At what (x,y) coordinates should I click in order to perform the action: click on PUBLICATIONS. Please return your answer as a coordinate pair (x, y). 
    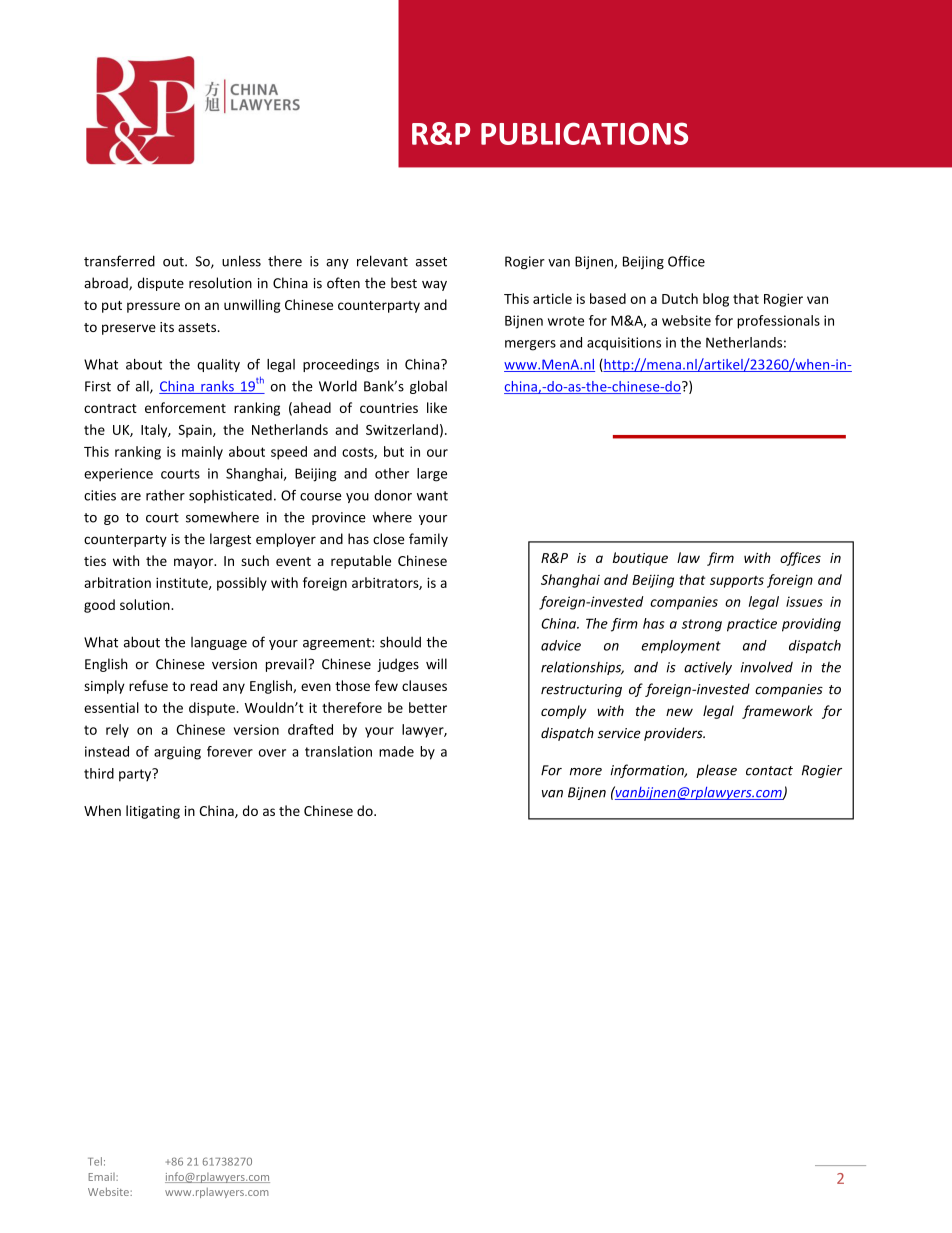
    Looking at the image, I should click on (584, 133).
